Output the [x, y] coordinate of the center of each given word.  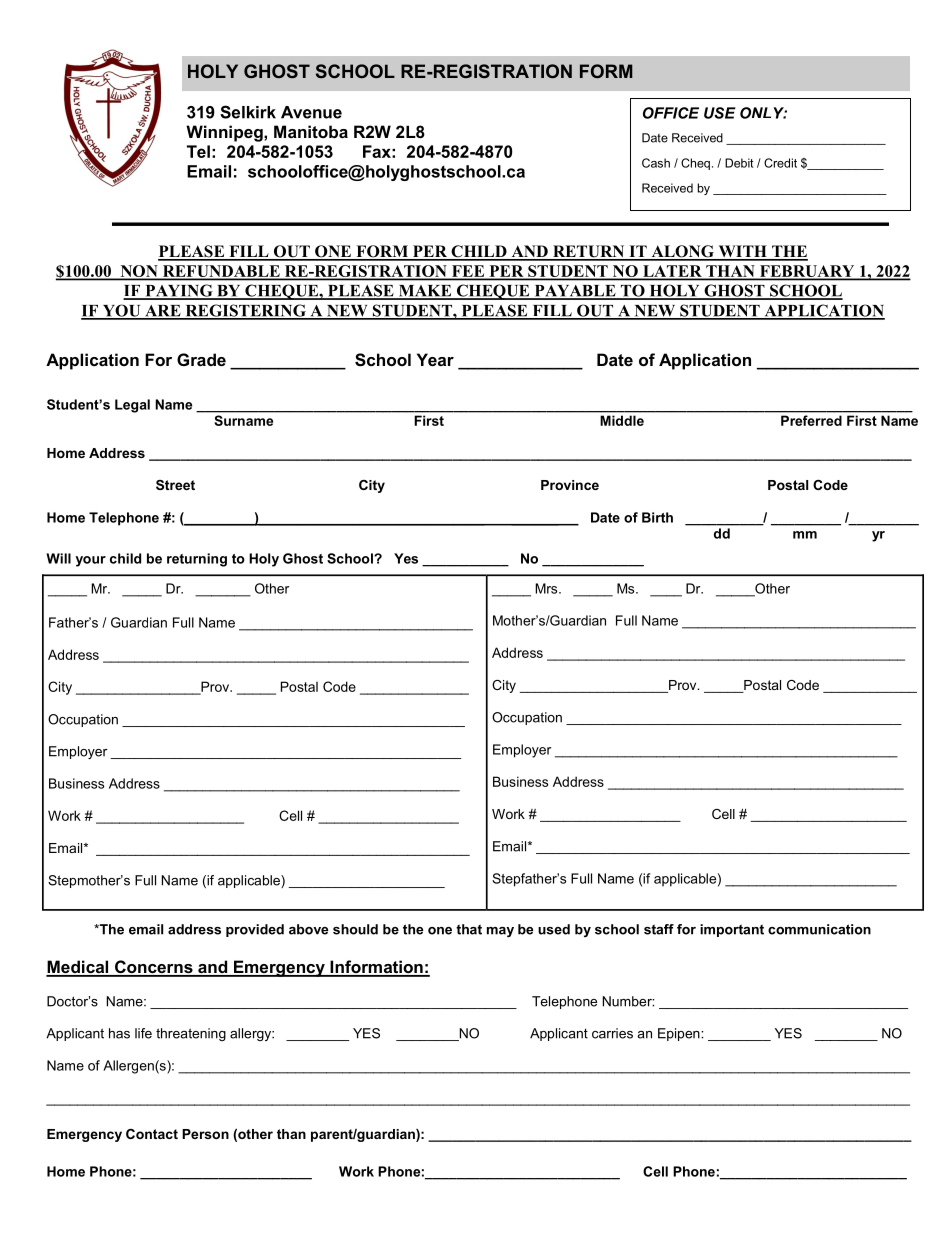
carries [612, 1033]
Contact [152, 1134]
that [469, 929]
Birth [657, 517]
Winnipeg [225, 133]
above [308, 929]
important [732, 930]
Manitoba [311, 131]
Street [175, 485]
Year [435, 359]
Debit [739, 163]
